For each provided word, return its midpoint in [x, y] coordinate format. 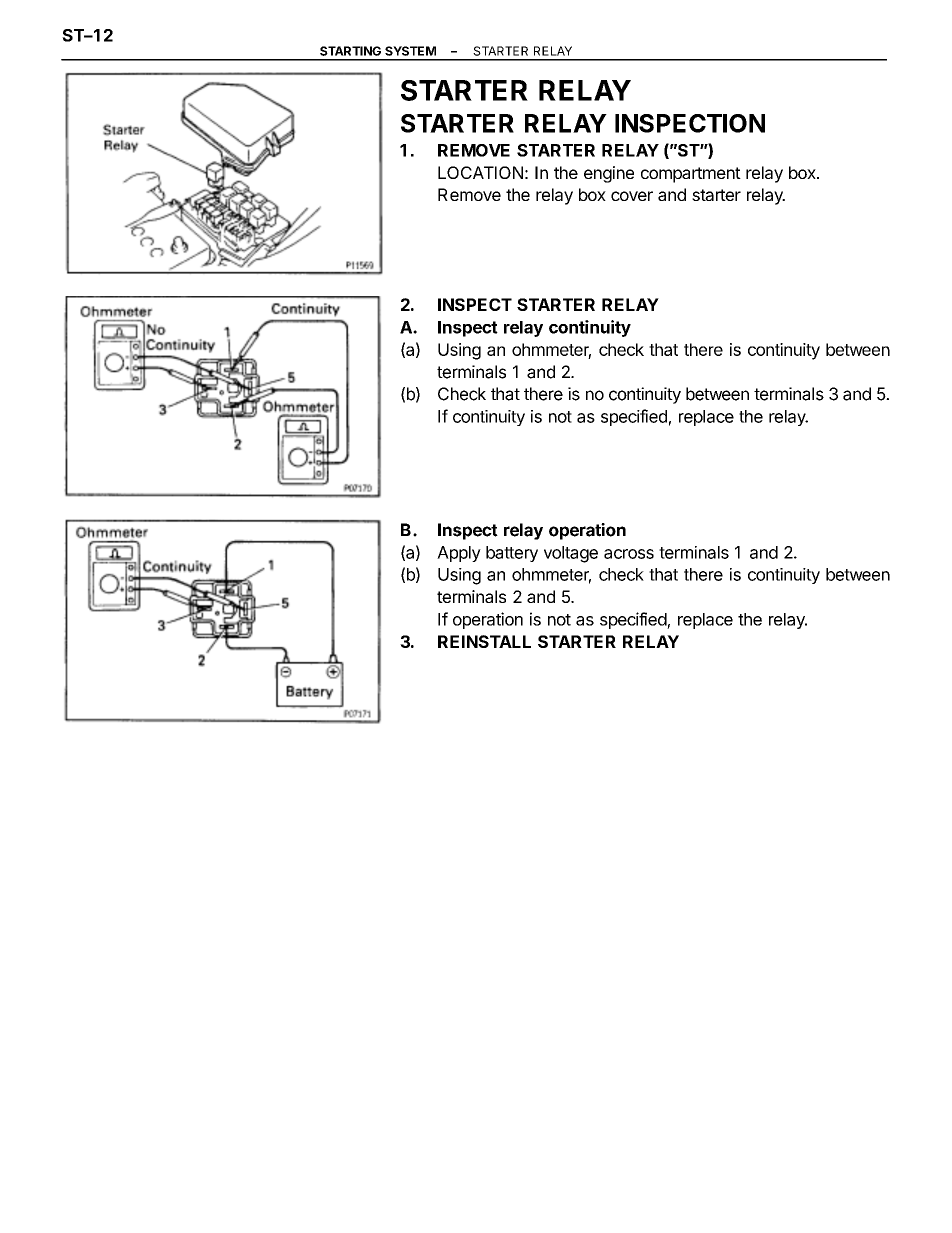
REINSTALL [484, 641]
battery [512, 554]
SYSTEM [410, 51]
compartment [691, 175]
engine [609, 174]
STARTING [350, 51]
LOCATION [480, 172]
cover [632, 196]
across [629, 554]
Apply [459, 554]
